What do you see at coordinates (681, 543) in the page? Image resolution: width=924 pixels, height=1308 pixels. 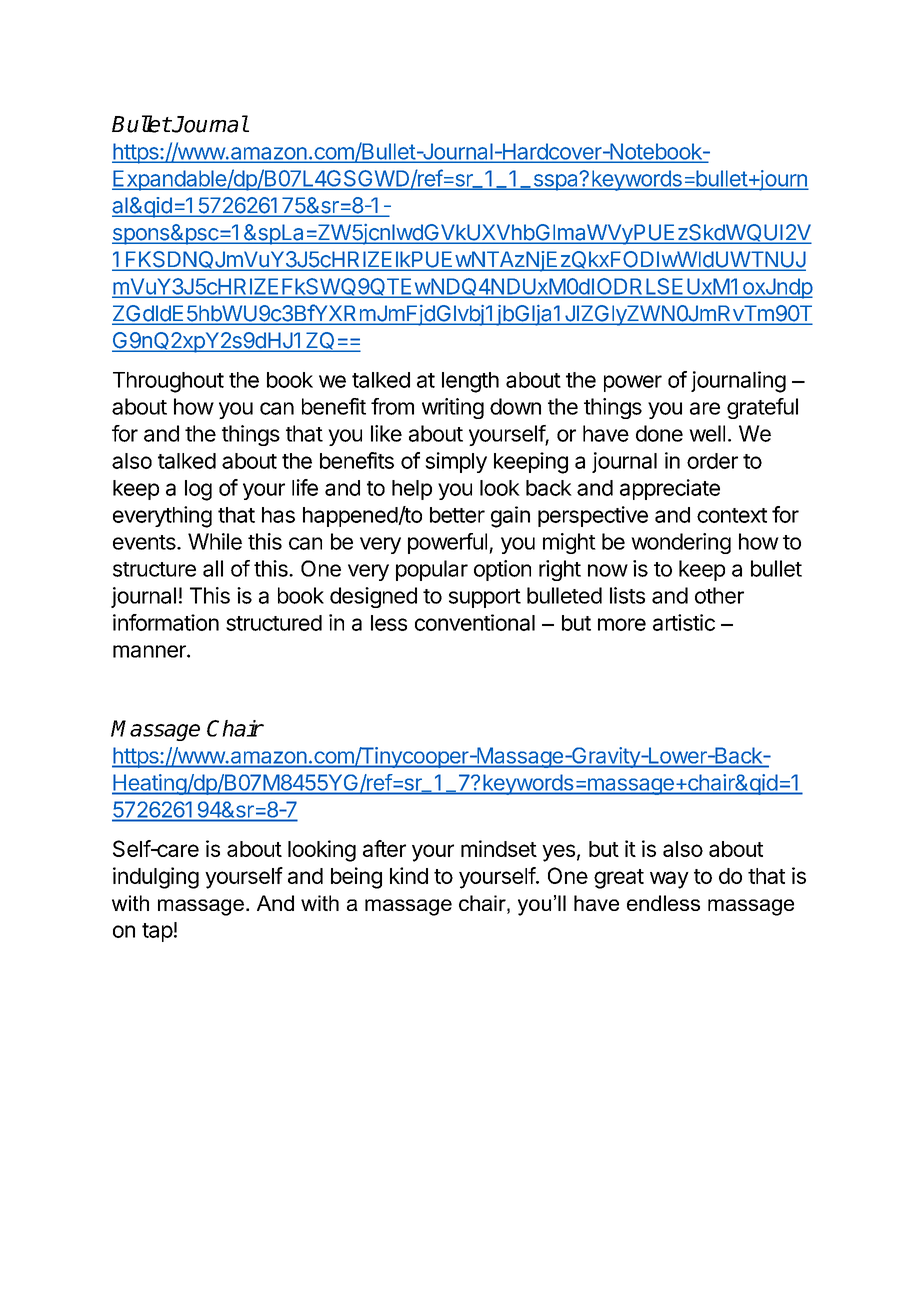 I see `wondering` at bounding box center [681, 543].
